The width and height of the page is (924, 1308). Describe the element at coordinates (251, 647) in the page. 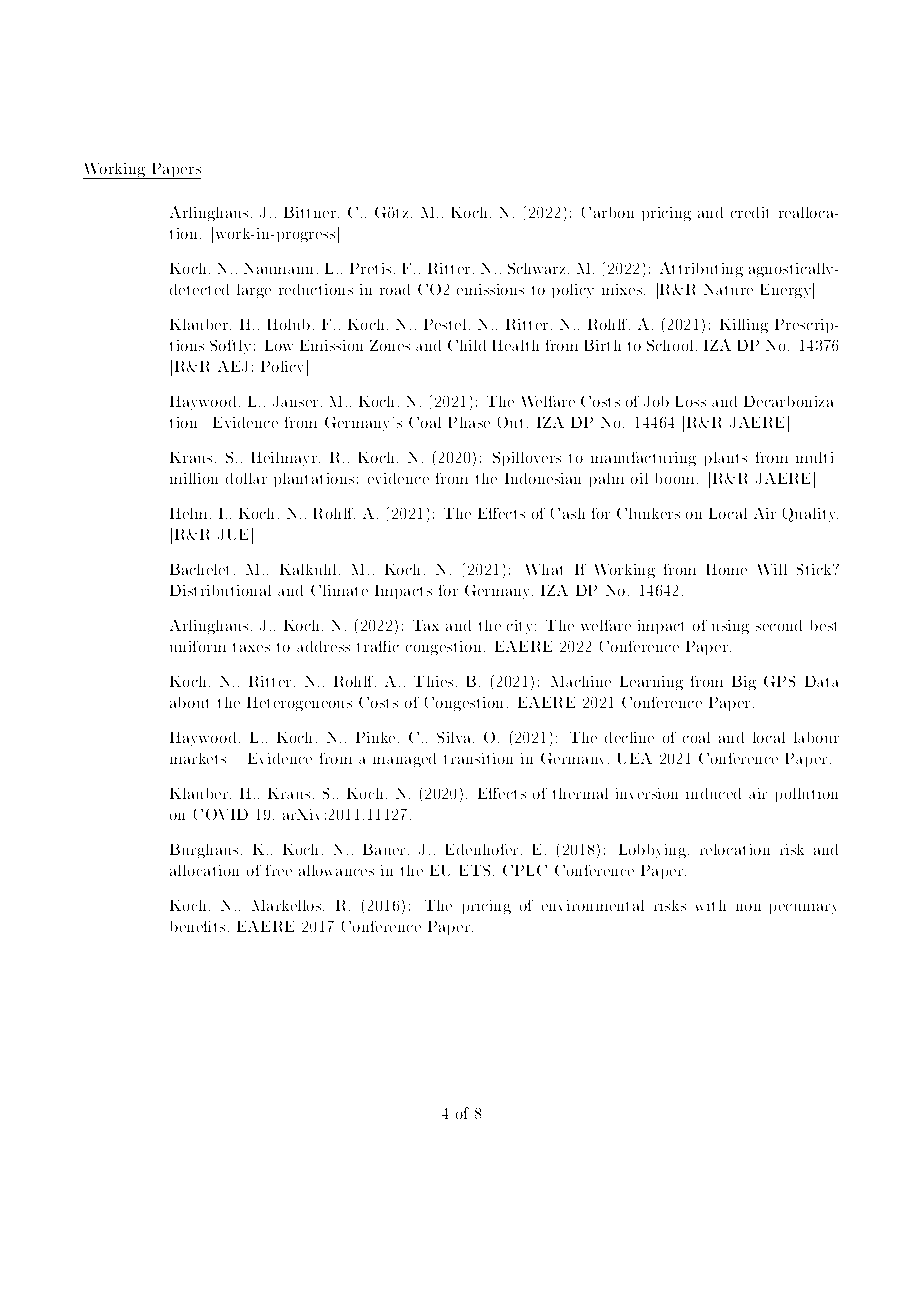

I see `taxes` at that location.
